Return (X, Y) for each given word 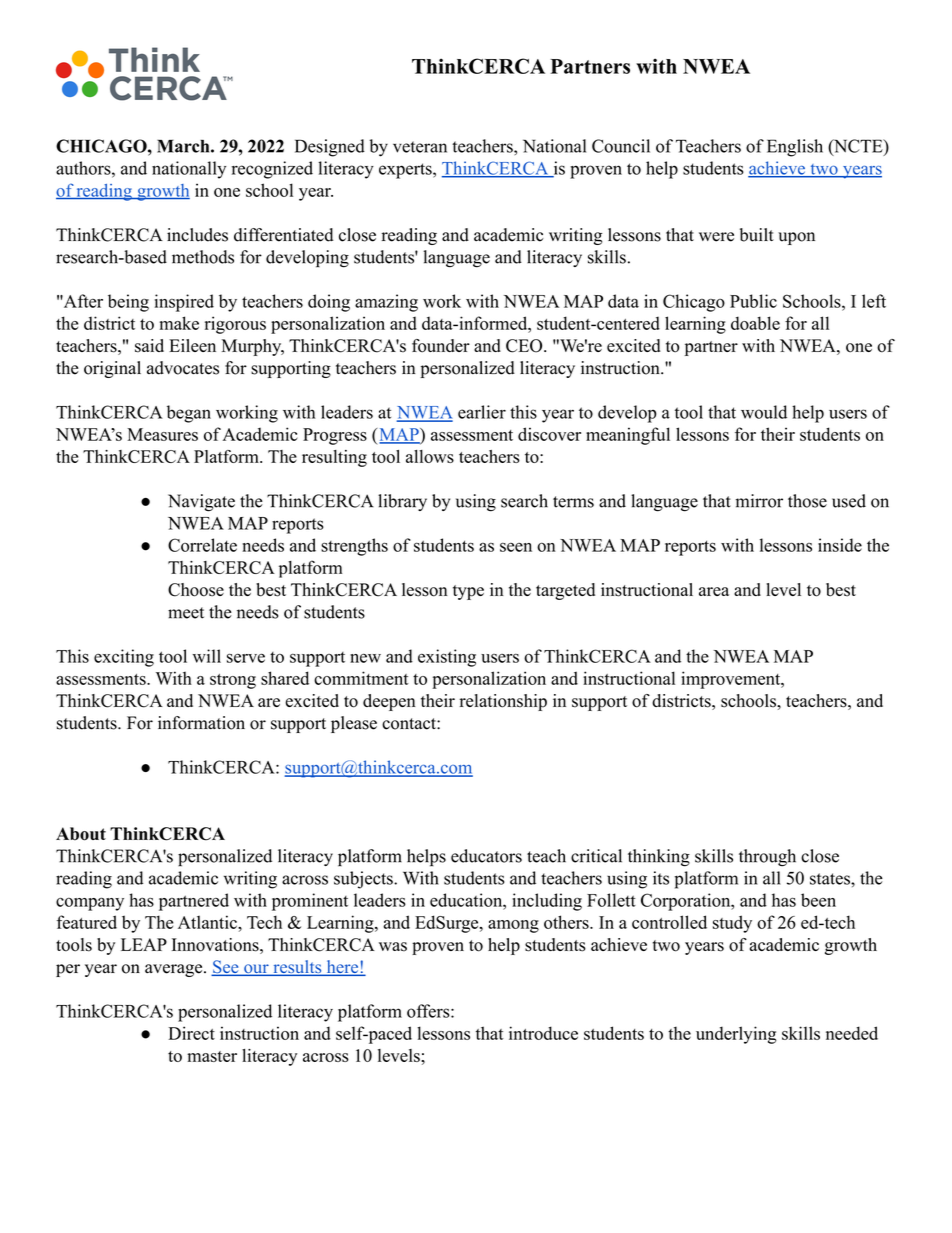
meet (186, 613)
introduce (543, 1033)
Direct (191, 1033)
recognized (272, 170)
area (714, 591)
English (795, 148)
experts (406, 171)
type (468, 592)
